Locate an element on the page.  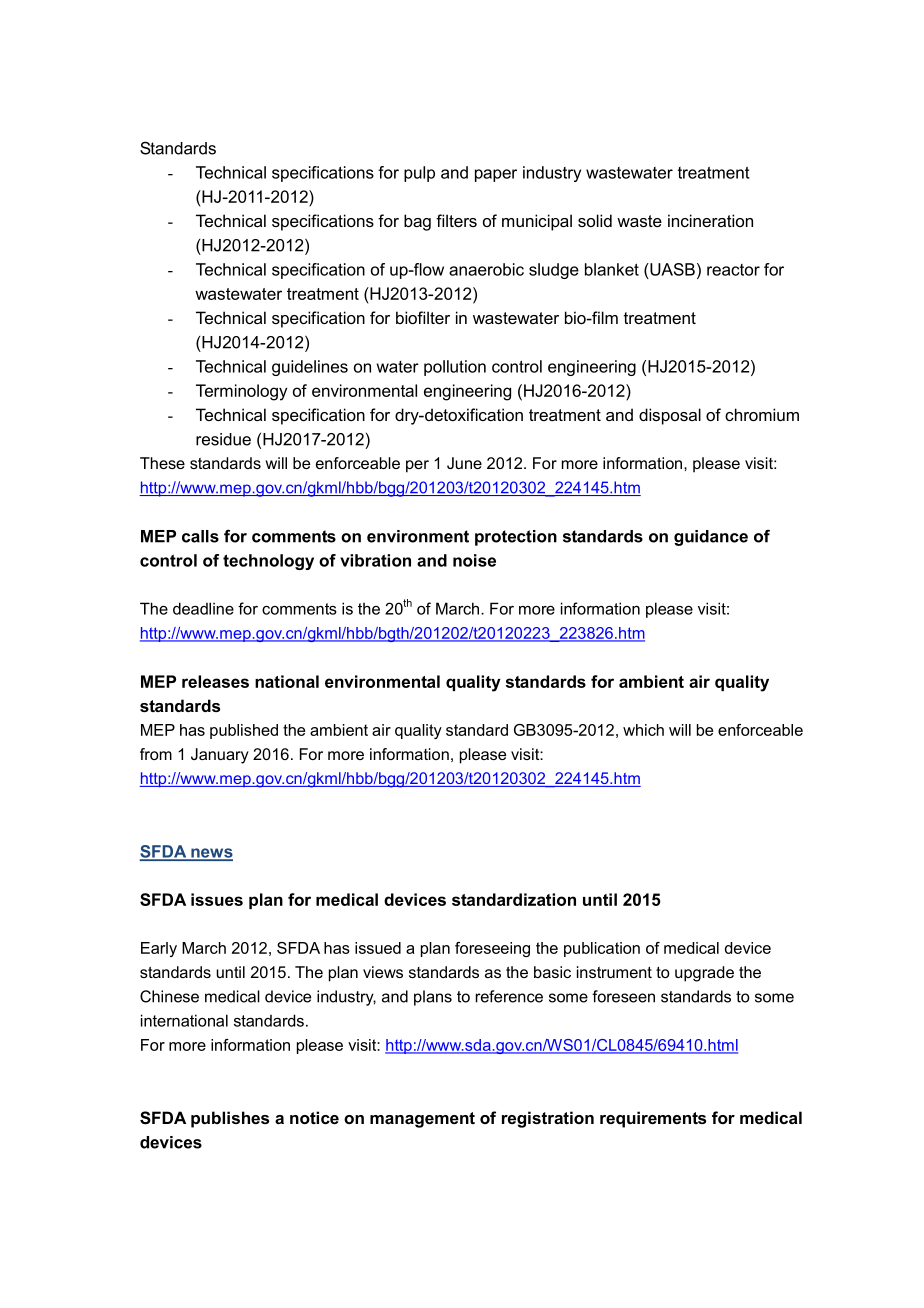
foreseeing is located at coordinates (492, 949).
